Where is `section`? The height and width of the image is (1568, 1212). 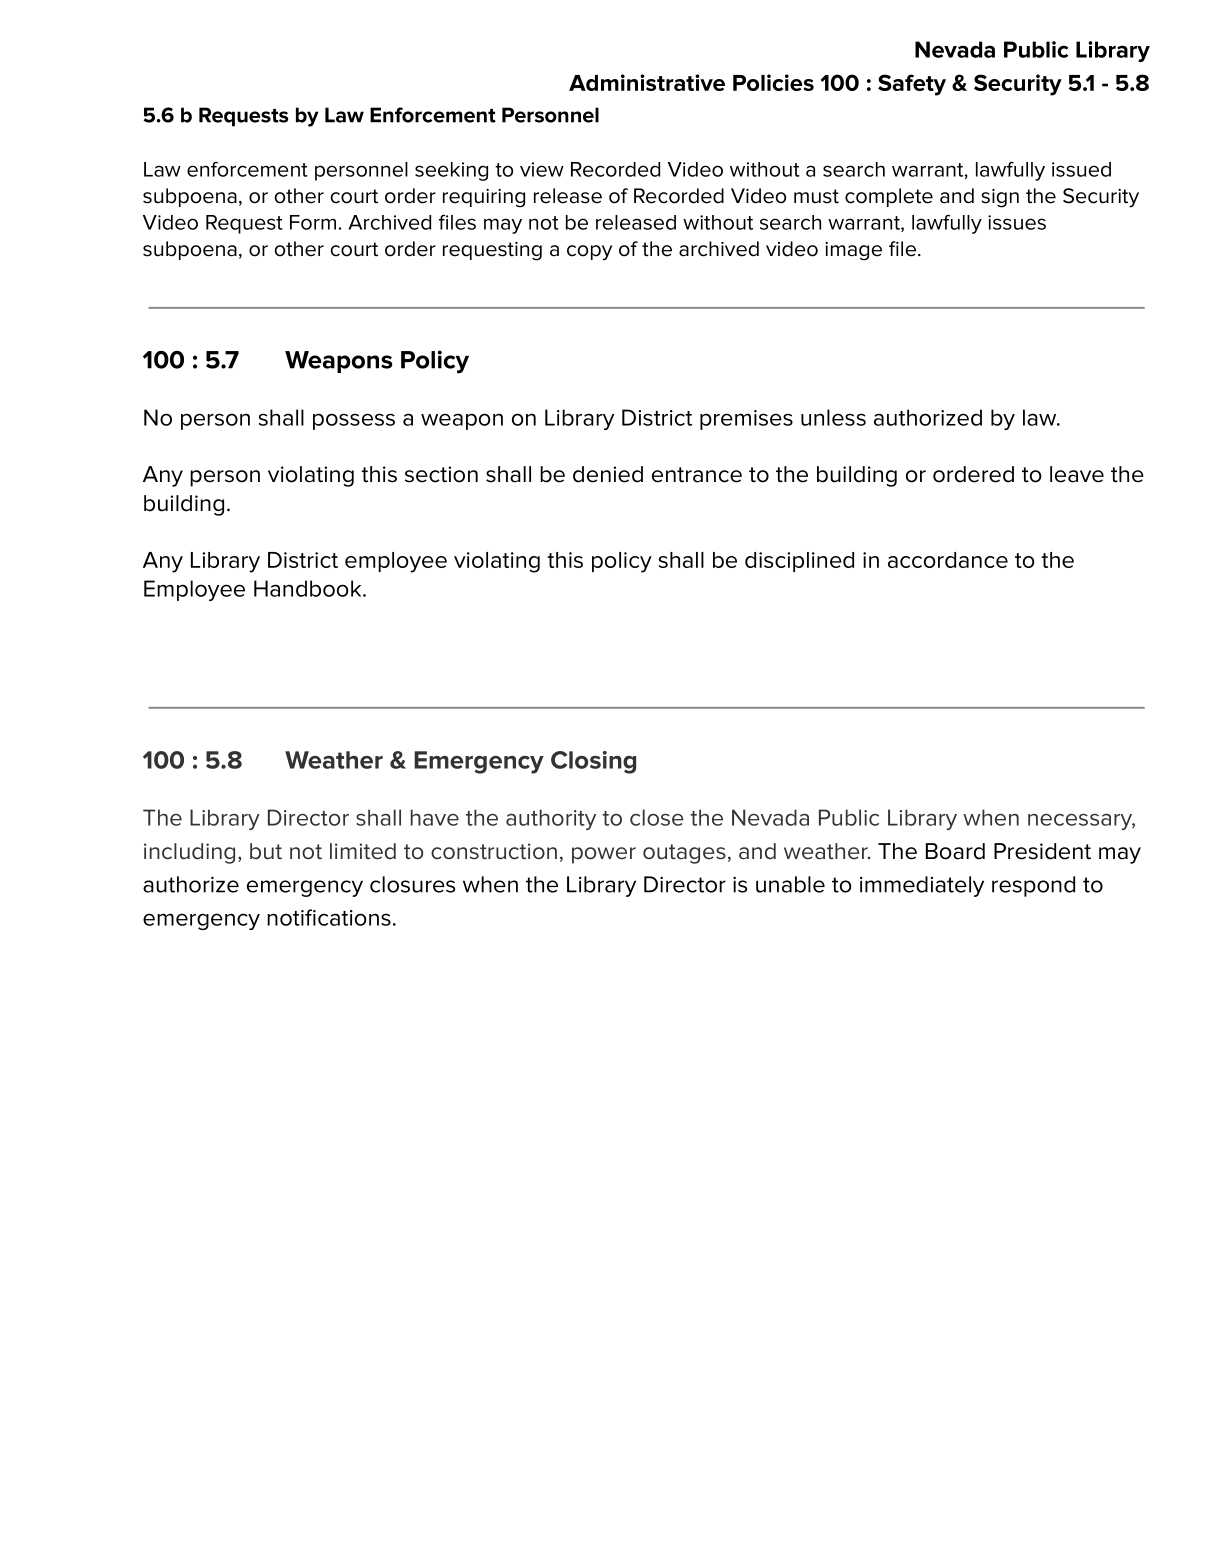 section is located at coordinates (441, 474).
